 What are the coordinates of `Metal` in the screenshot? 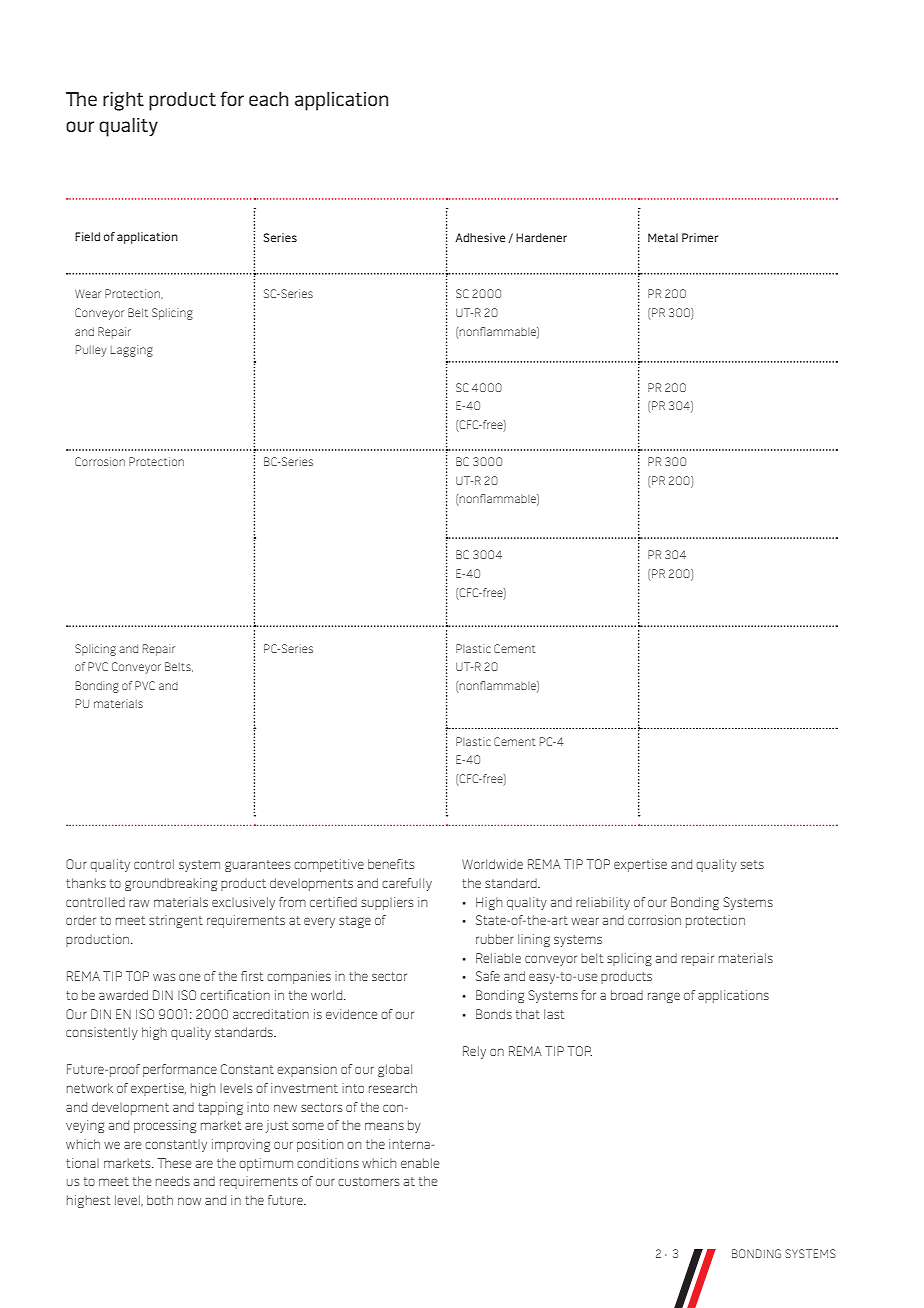 It's located at (663, 237).
